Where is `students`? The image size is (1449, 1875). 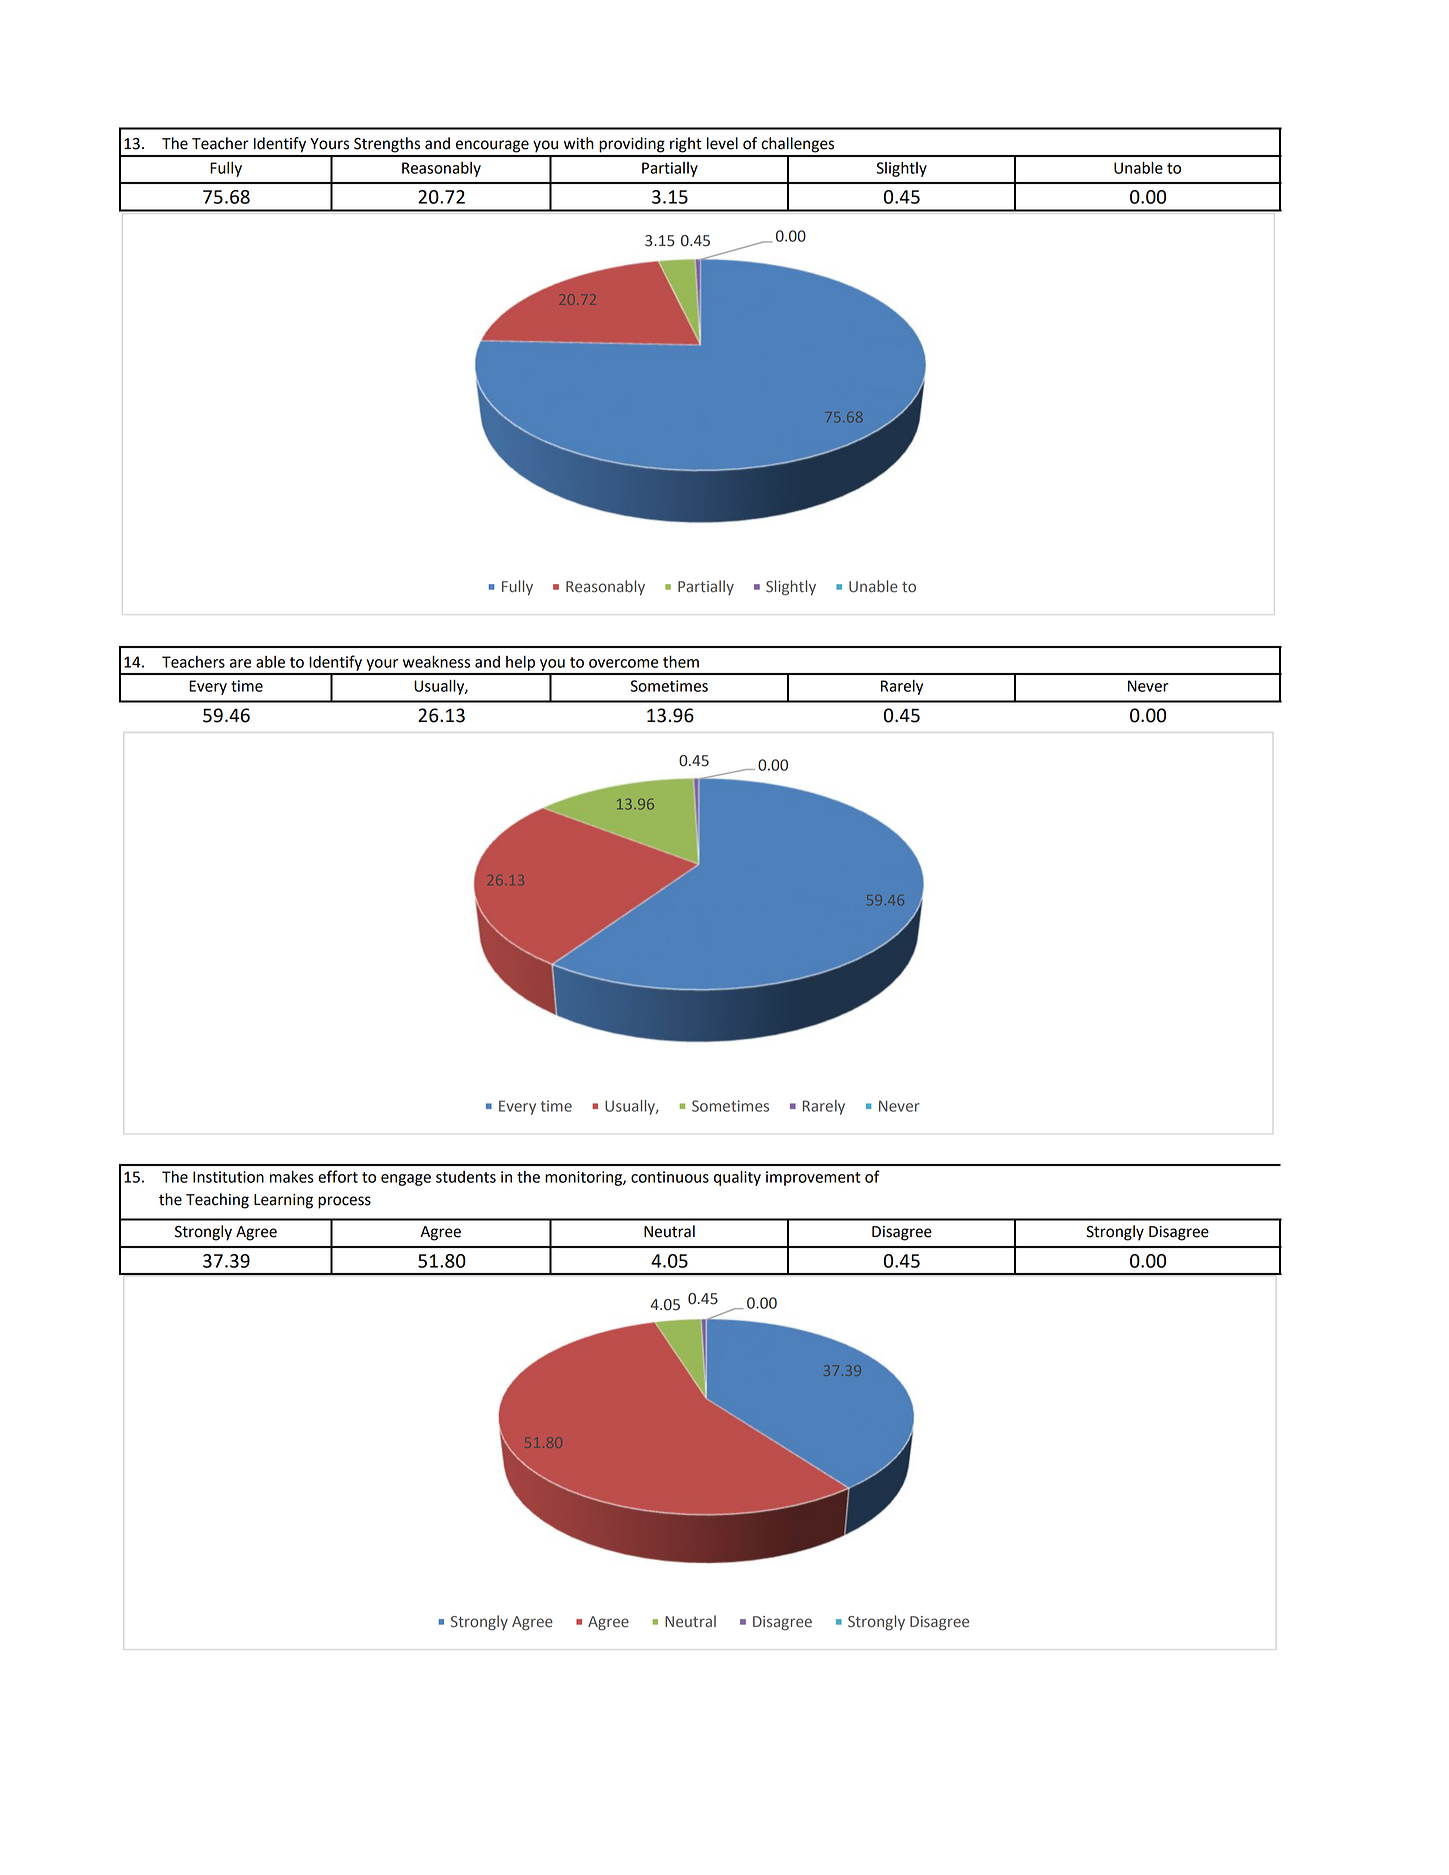
students is located at coordinates (466, 1177).
